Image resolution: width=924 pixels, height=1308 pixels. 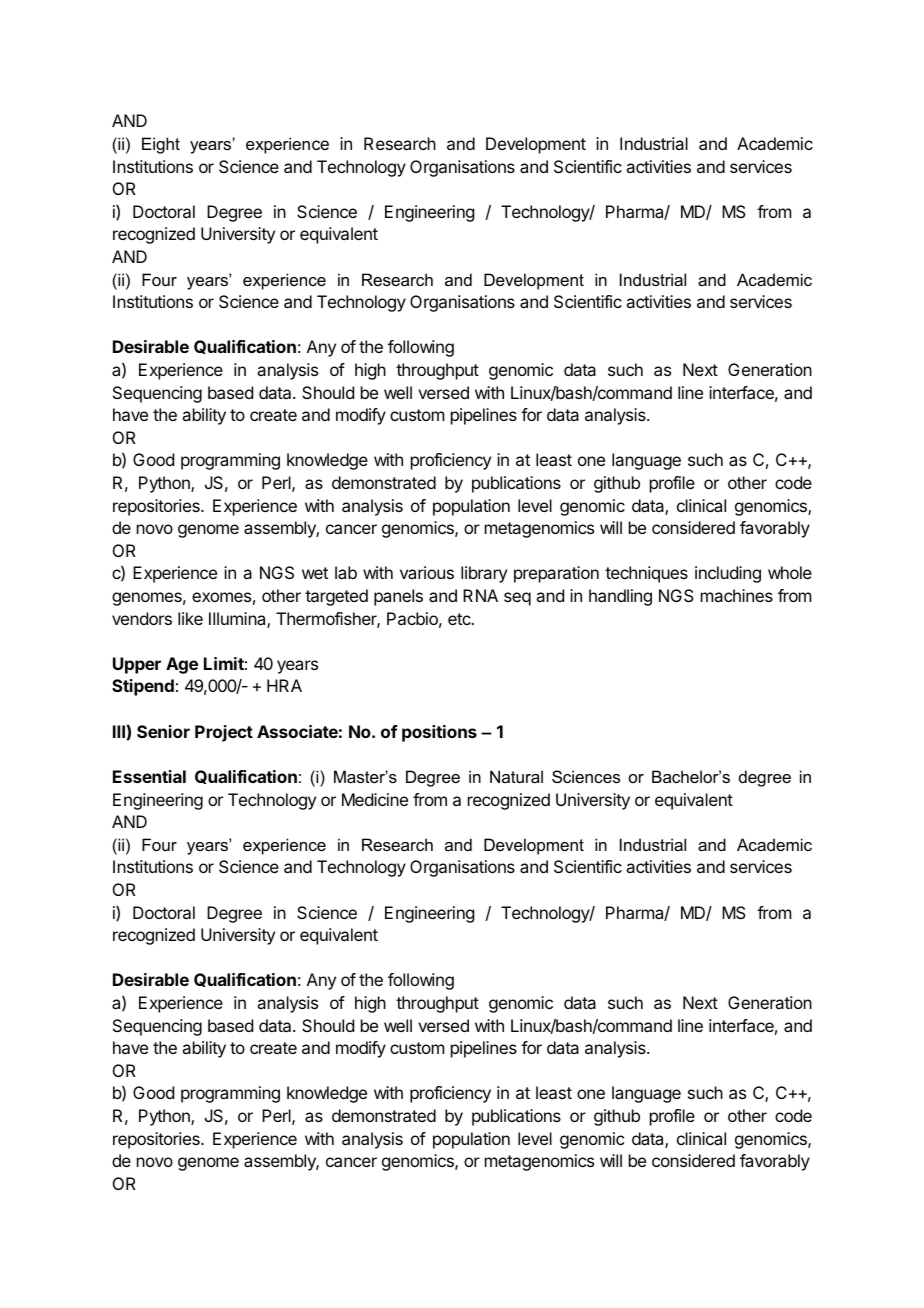 I want to click on machines, so click(x=737, y=595).
